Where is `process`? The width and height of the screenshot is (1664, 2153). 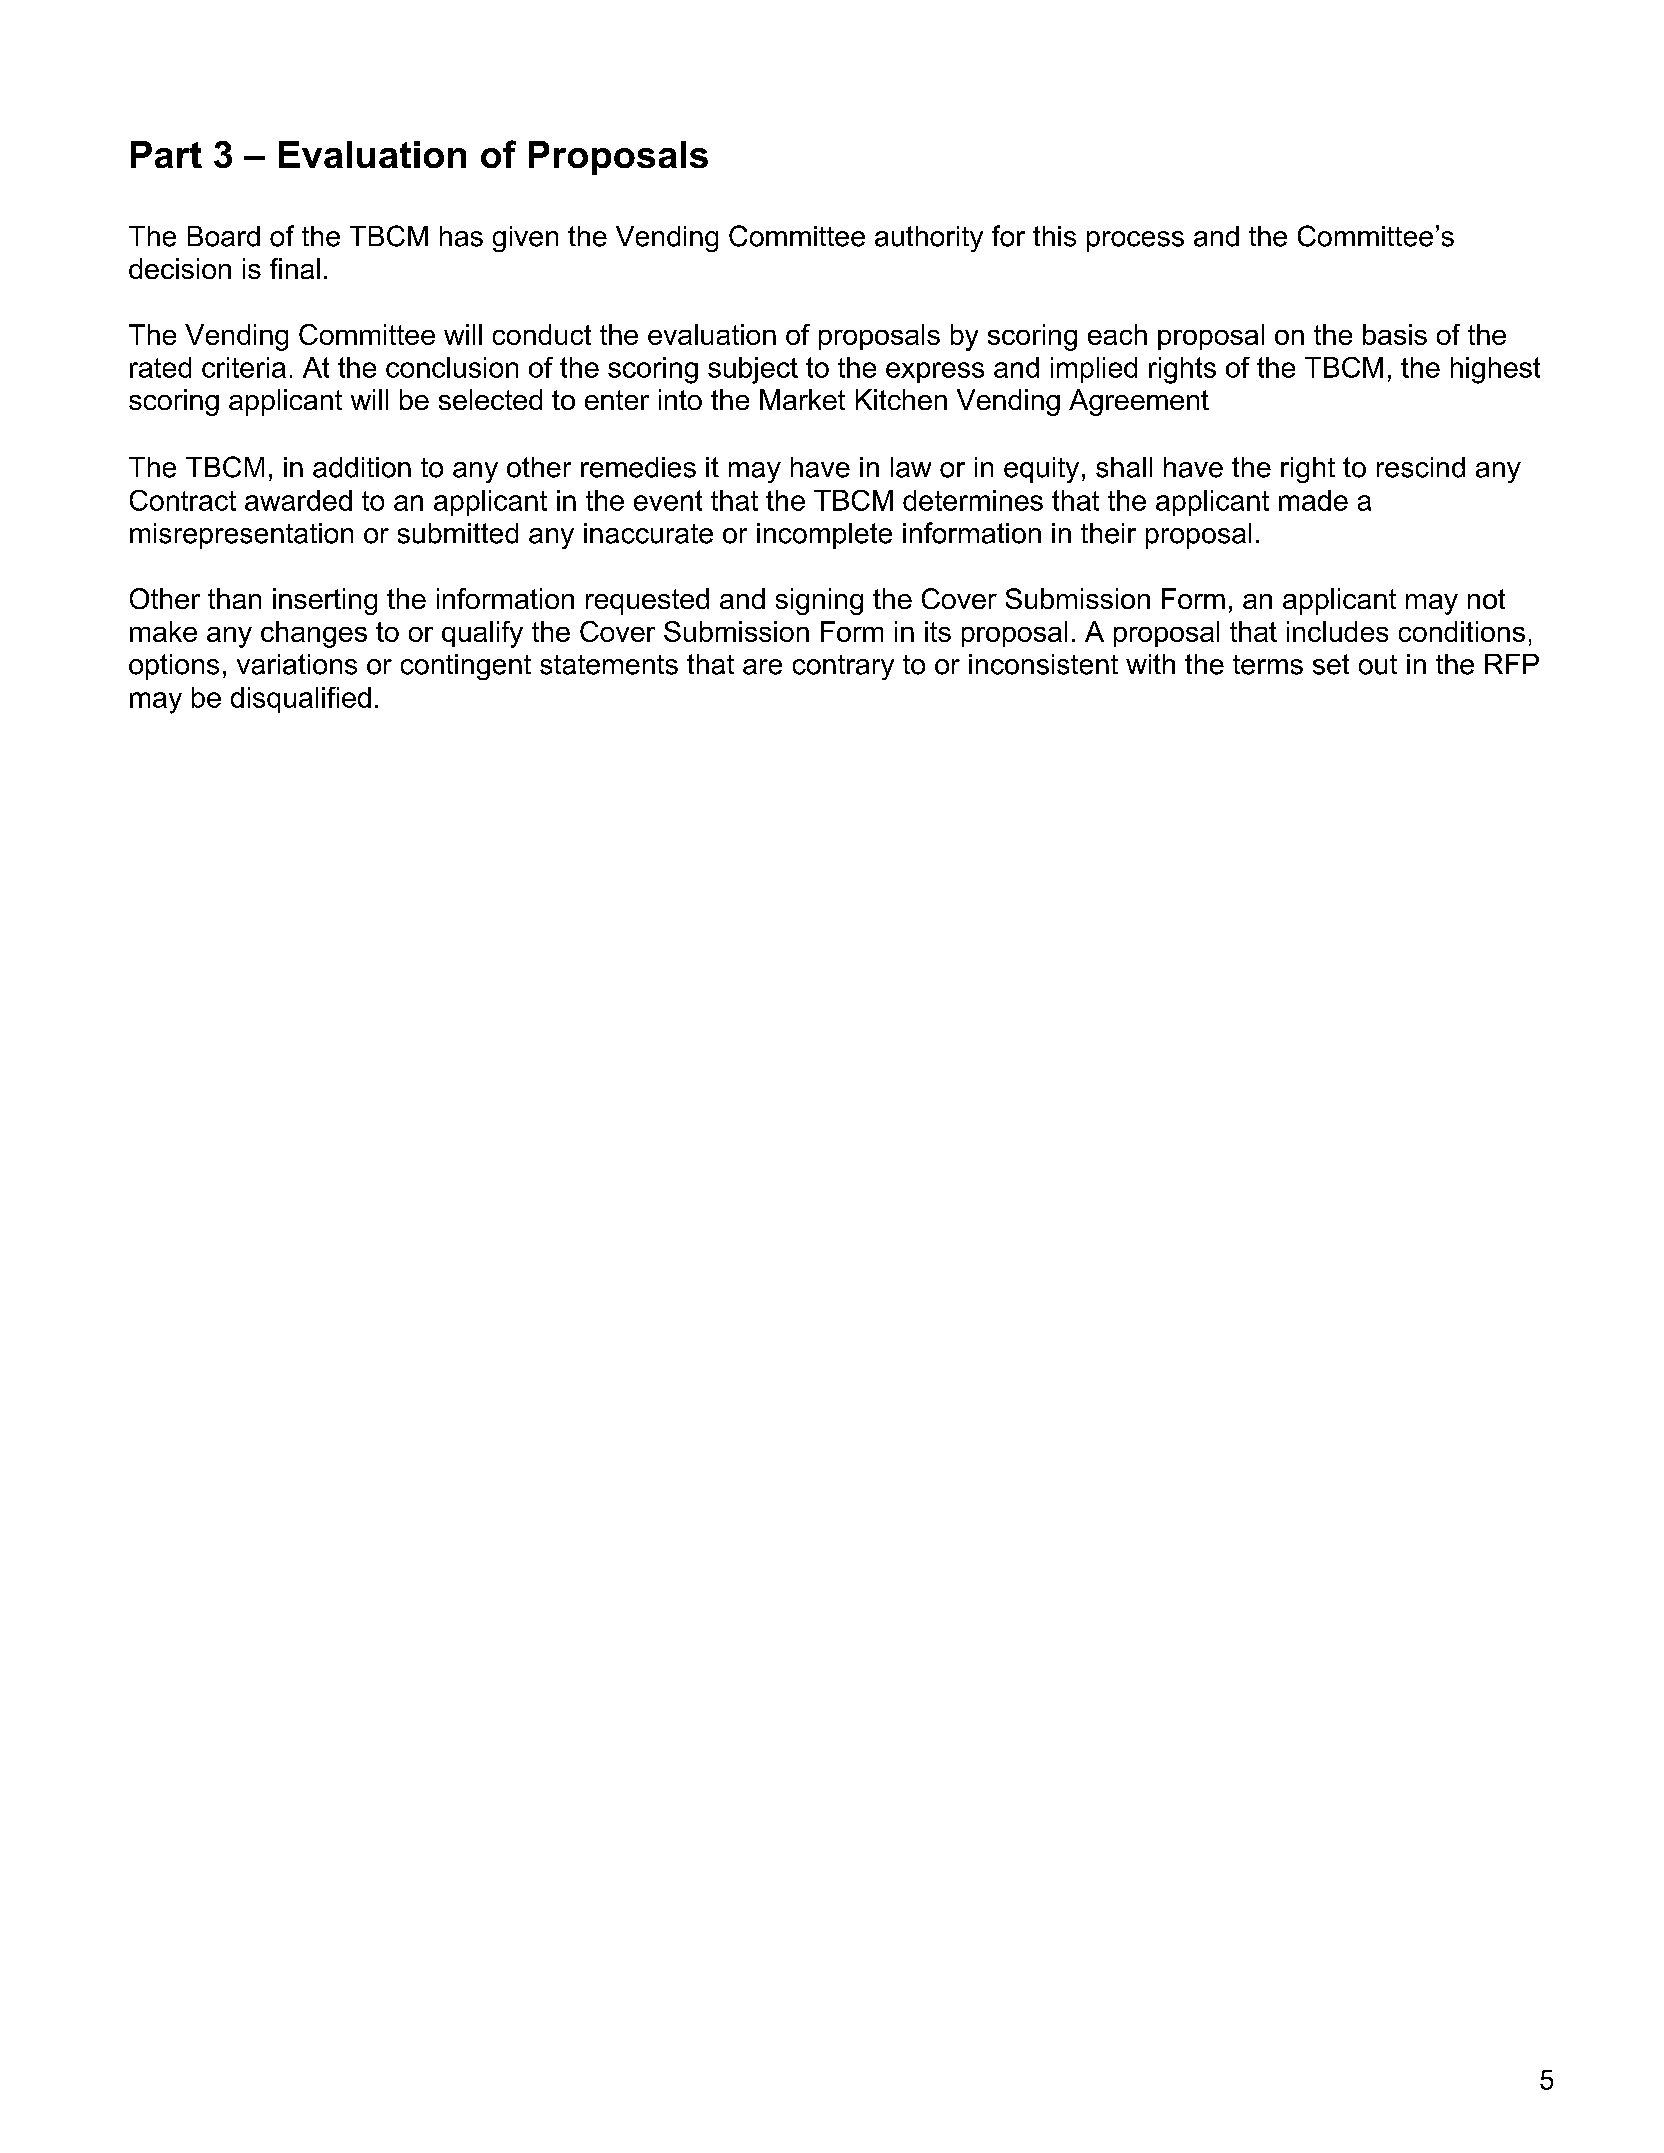
process is located at coordinates (1135, 241).
